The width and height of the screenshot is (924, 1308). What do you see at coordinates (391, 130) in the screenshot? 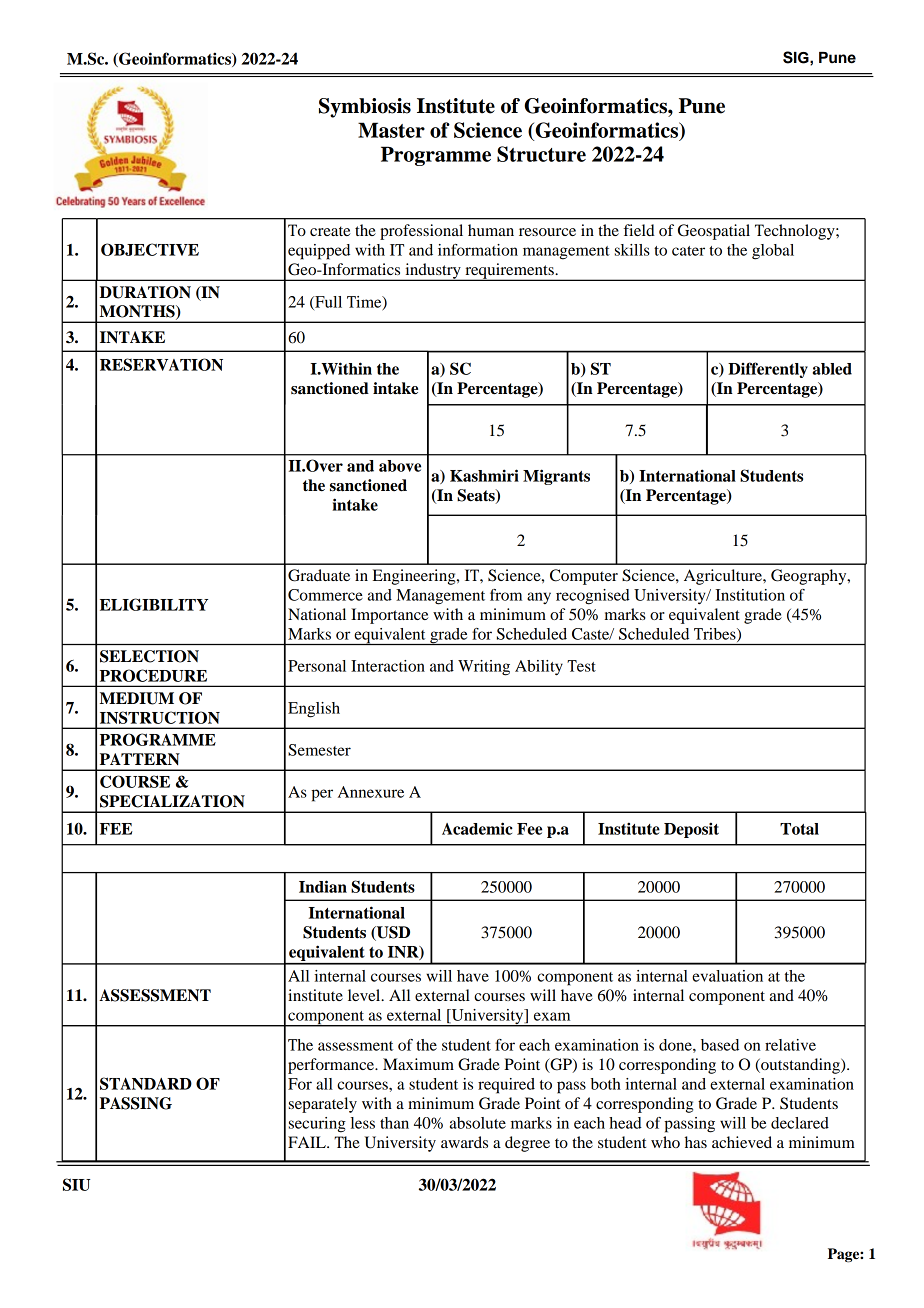
I see `Master` at bounding box center [391, 130].
